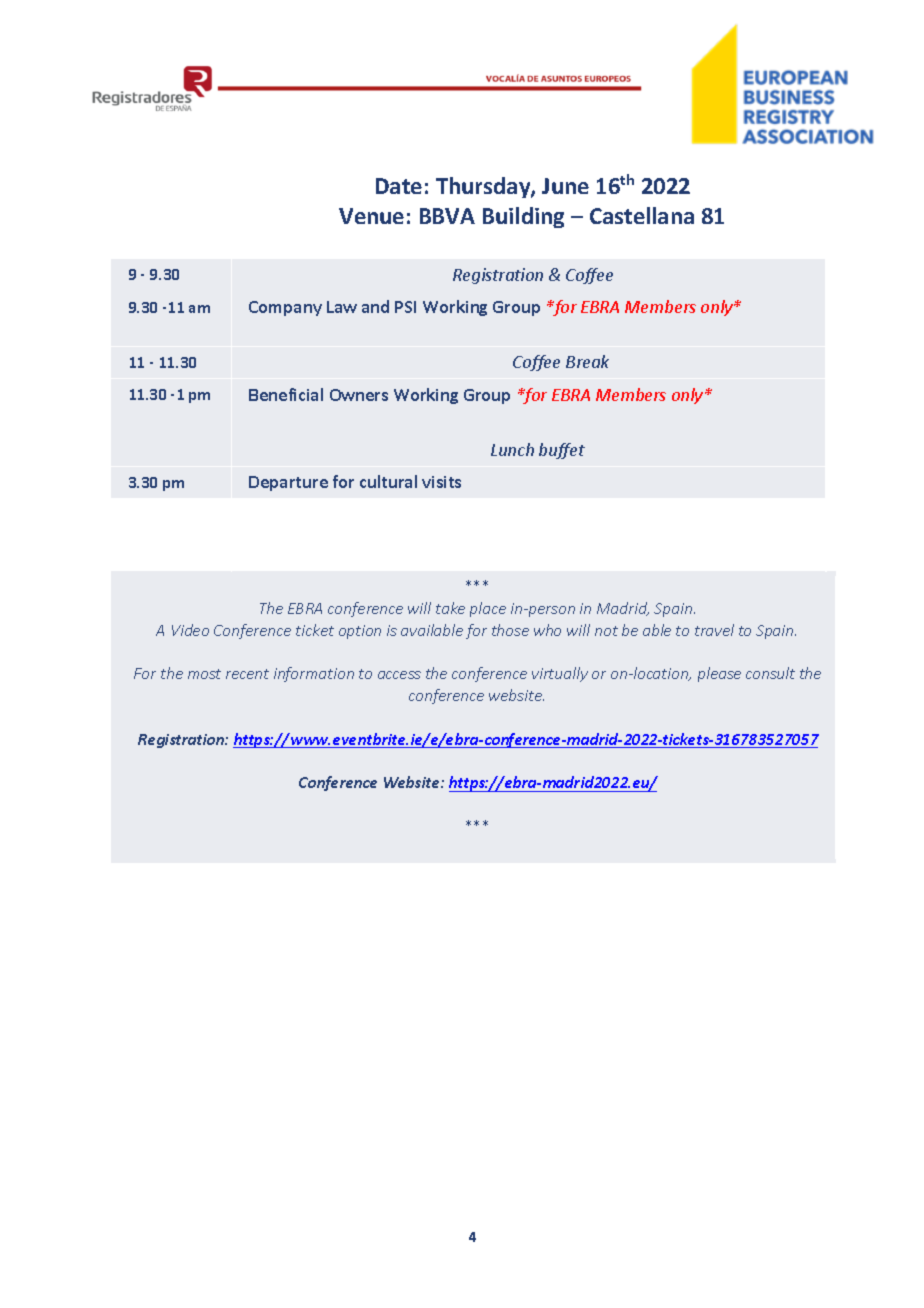 This screenshot has height=1308, width=924. I want to click on June, so click(565, 186).
